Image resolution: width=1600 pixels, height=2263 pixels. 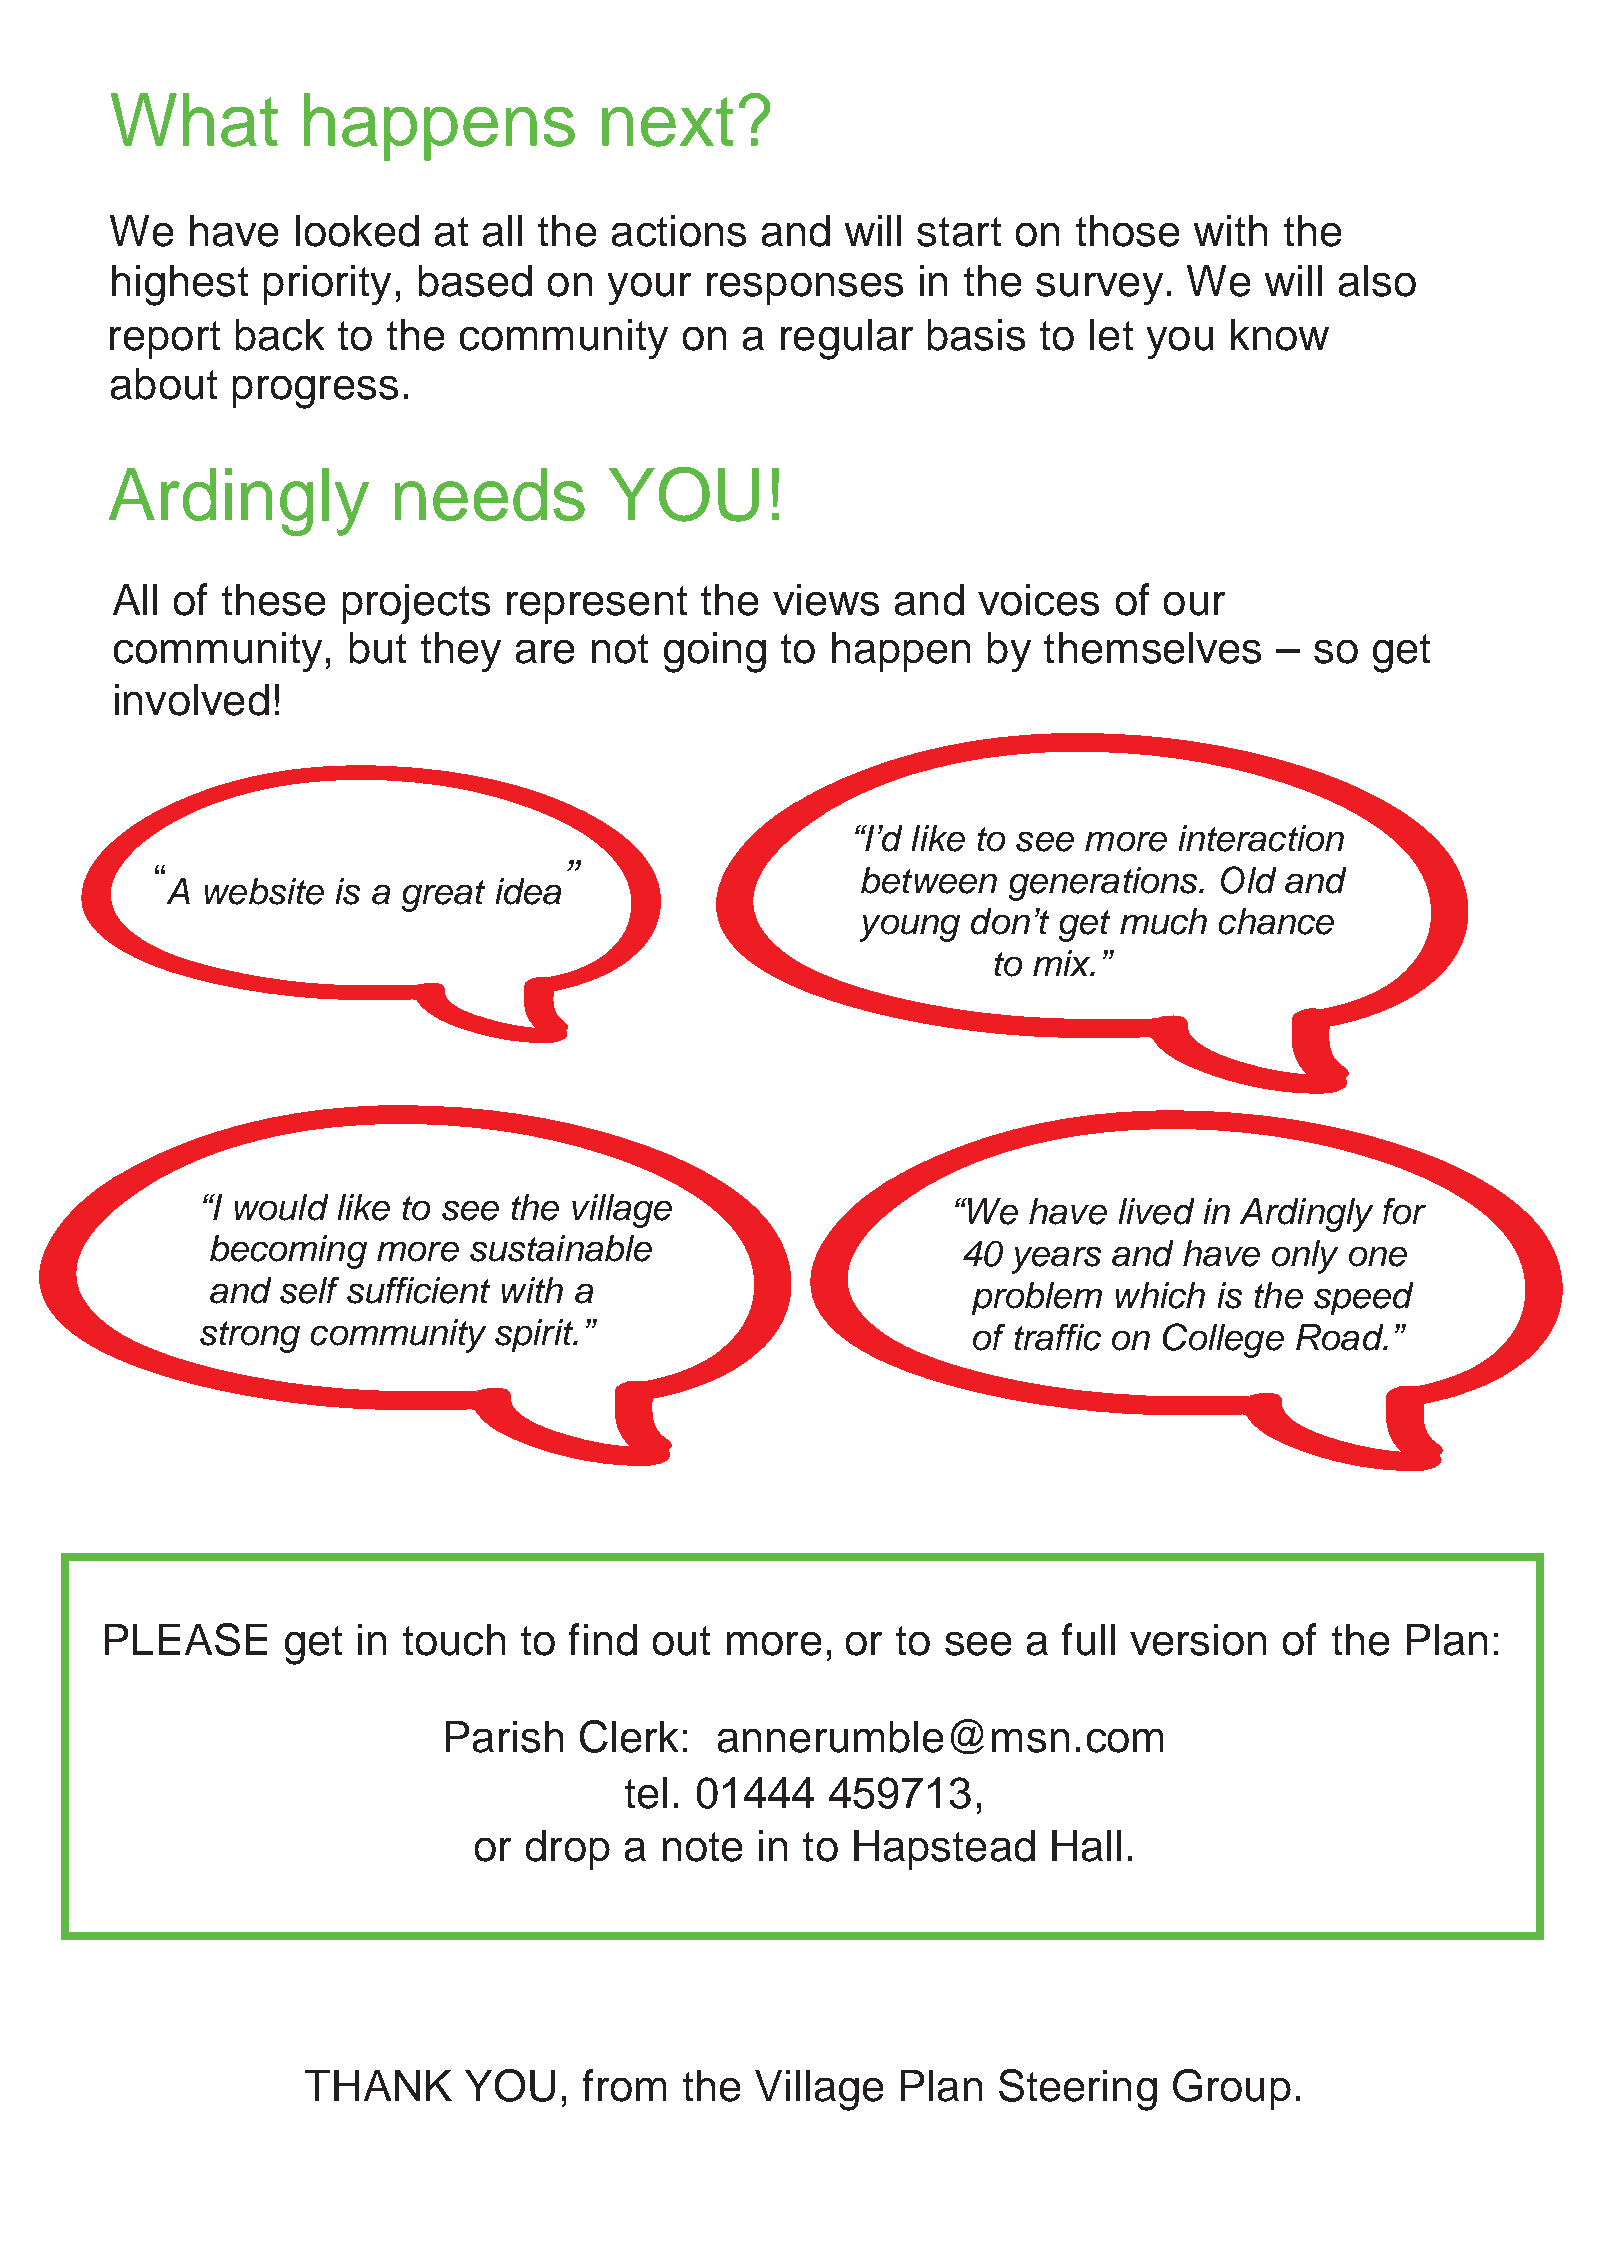 I want to click on becoming, so click(x=288, y=1252).
